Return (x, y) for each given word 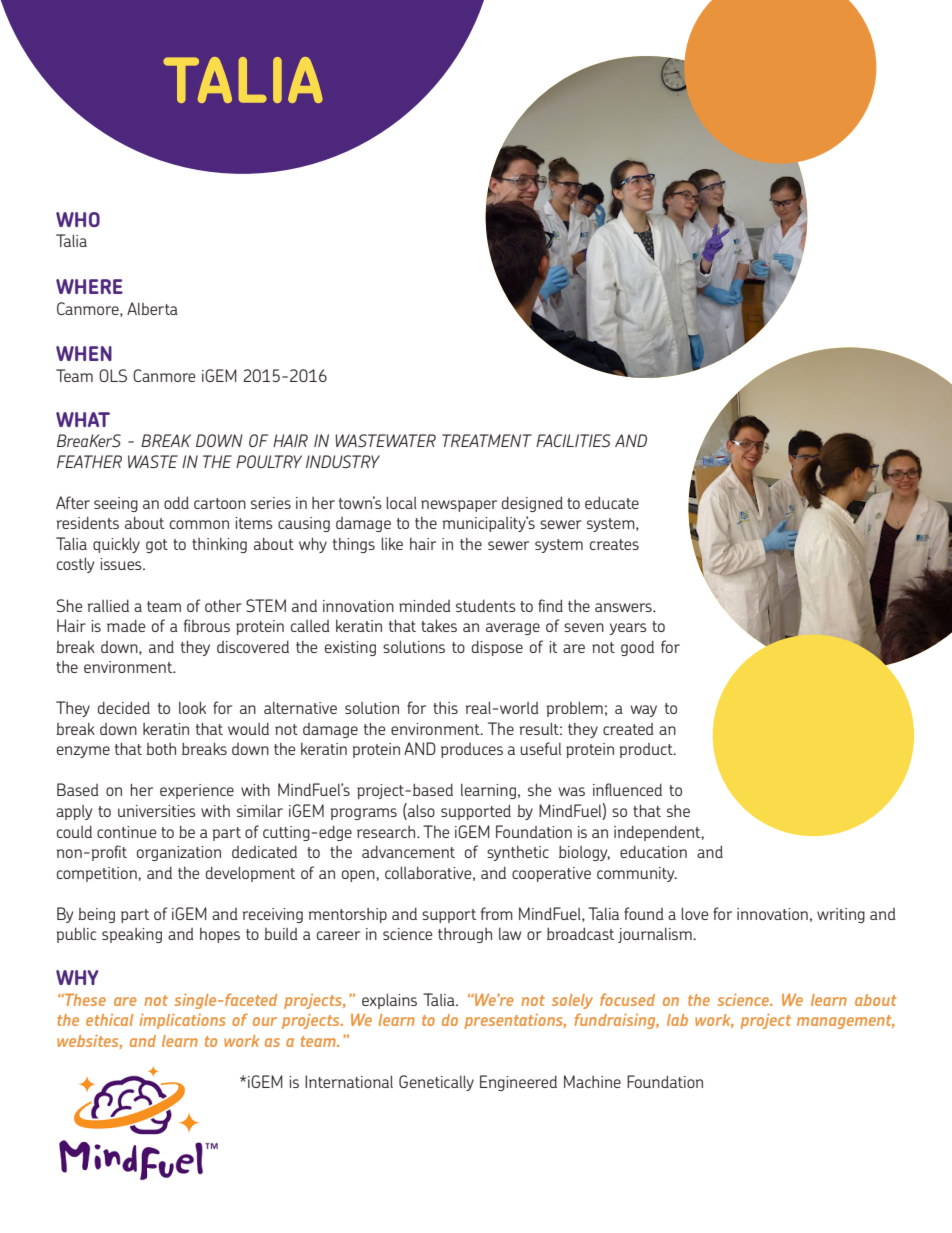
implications (182, 1021)
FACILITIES (573, 440)
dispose (497, 648)
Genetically (436, 1083)
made (126, 625)
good (637, 648)
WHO (78, 219)
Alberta (152, 308)
